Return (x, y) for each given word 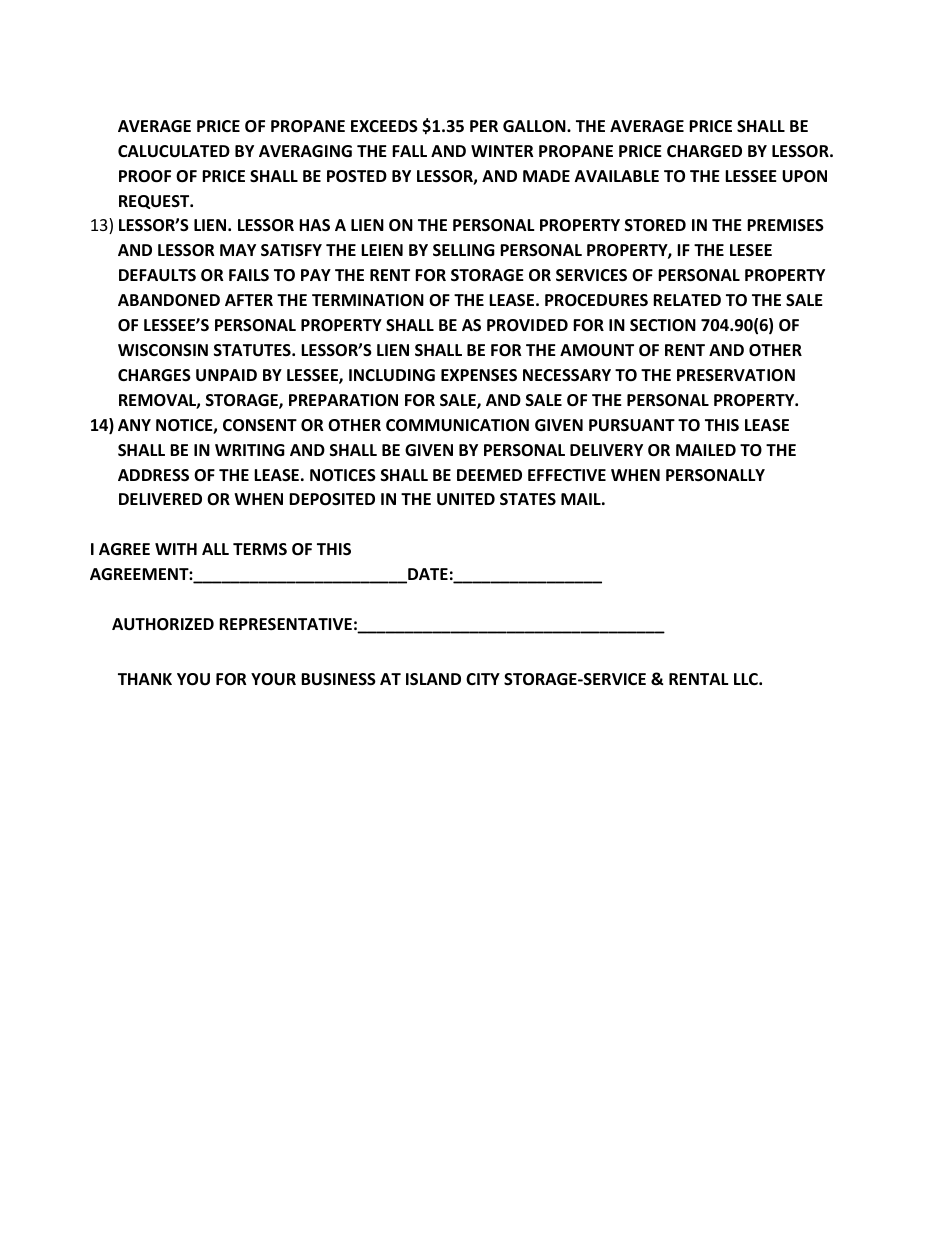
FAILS (249, 275)
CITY (483, 679)
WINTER (502, 151)
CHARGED (704, 151)
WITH (176, 549)
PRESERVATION (736, 375)
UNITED (466, 499)
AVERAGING (305, 151)
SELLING (464, 250)
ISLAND (433, 679)
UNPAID (226, 375)
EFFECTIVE (567, 475)
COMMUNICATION (457, 425)
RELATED (687, 300)
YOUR (273, 679)
